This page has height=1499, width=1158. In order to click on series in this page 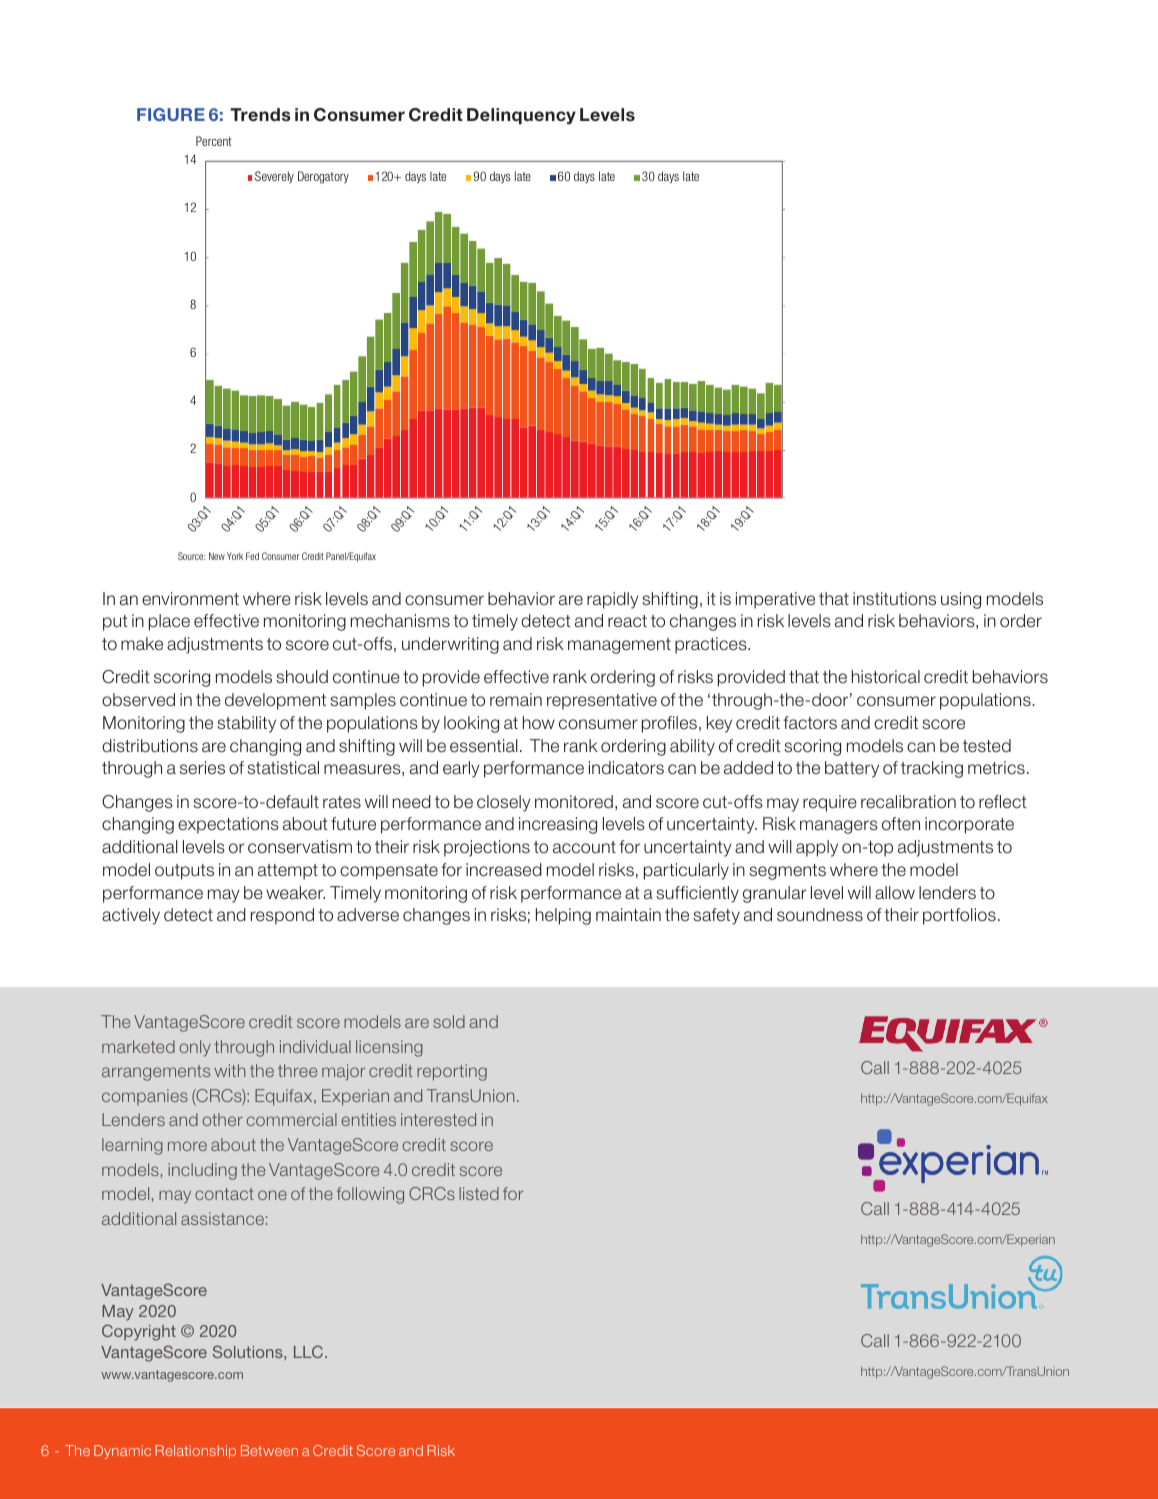, I will do `click(202, 768)`.
